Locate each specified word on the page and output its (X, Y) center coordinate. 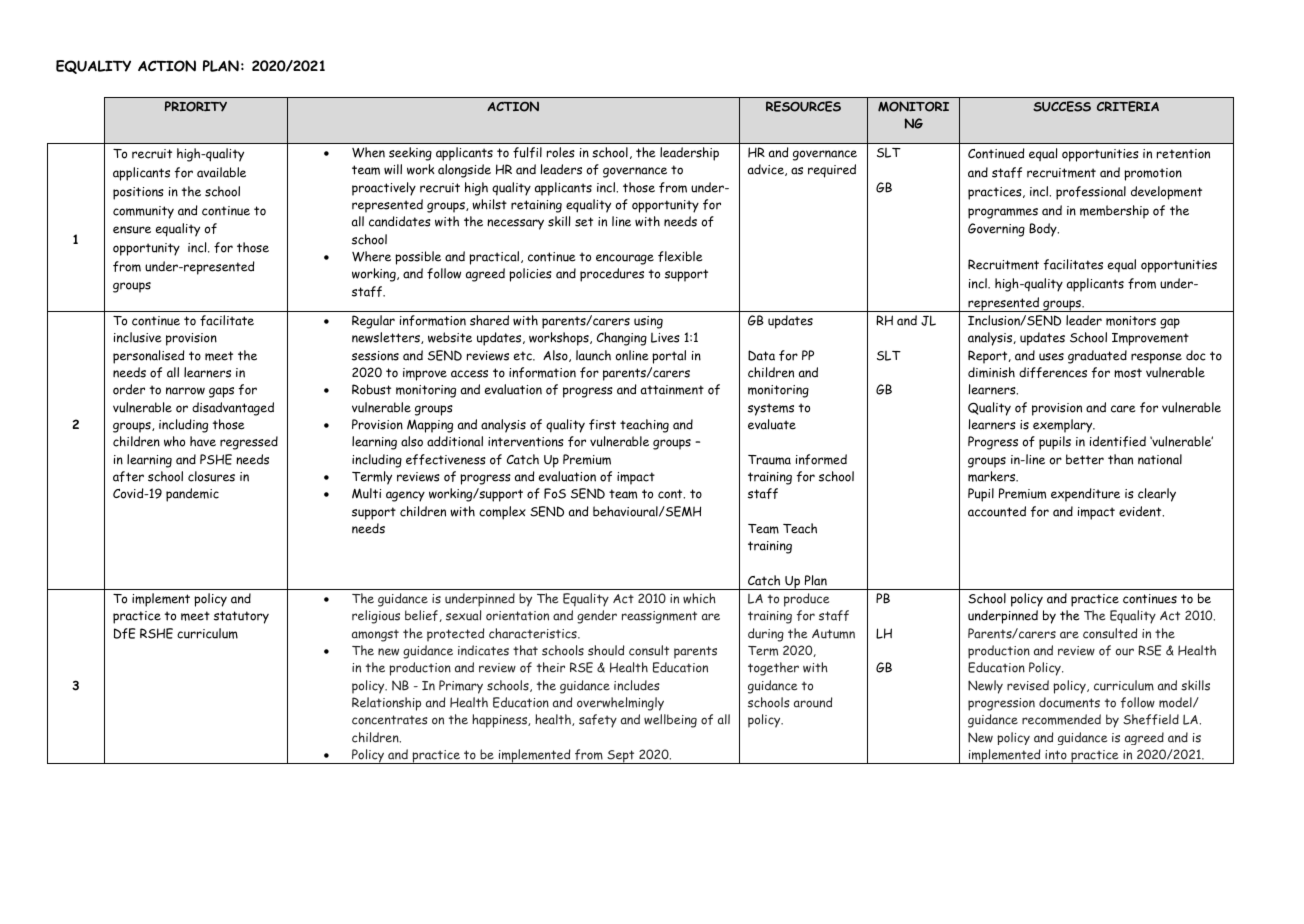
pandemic (192, 495)
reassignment (659, 617)
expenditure (1085, 495)
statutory (241, 617)
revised (1028, 685)
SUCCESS (1062, 106)
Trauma (769, 460)
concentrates (390, 720)
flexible (680, 256)
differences (1053, 372)
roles (561, 152)
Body (1044, 230)
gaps (221, 392)
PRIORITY (196, 106)
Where (371, 256)
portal (669, 357)
